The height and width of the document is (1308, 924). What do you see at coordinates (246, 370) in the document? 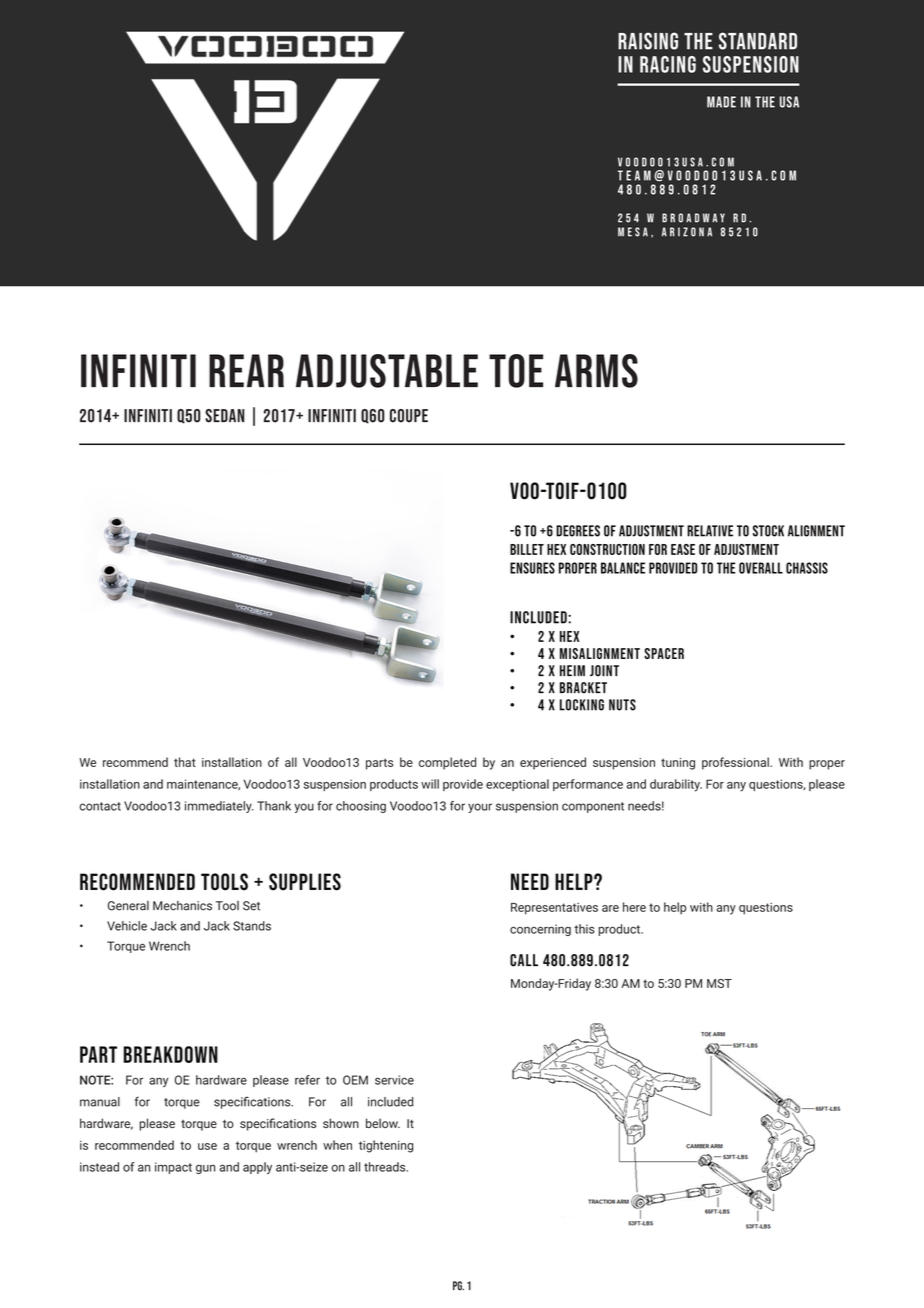
I see `REAR` at bounding box center [246, 370].
